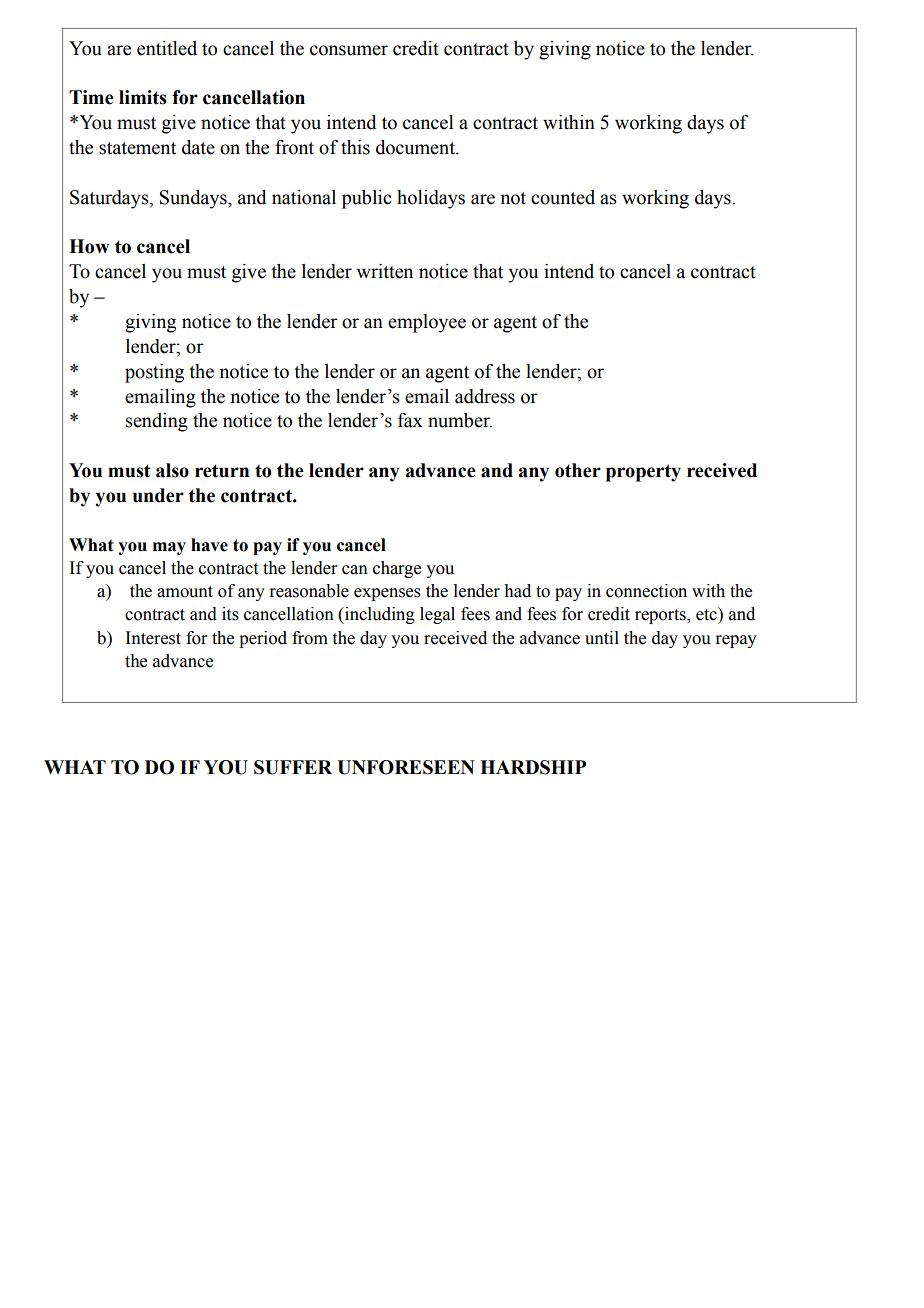 The height and width of the page is (1308, 924). I want to click on counted, so click(563, 197).
